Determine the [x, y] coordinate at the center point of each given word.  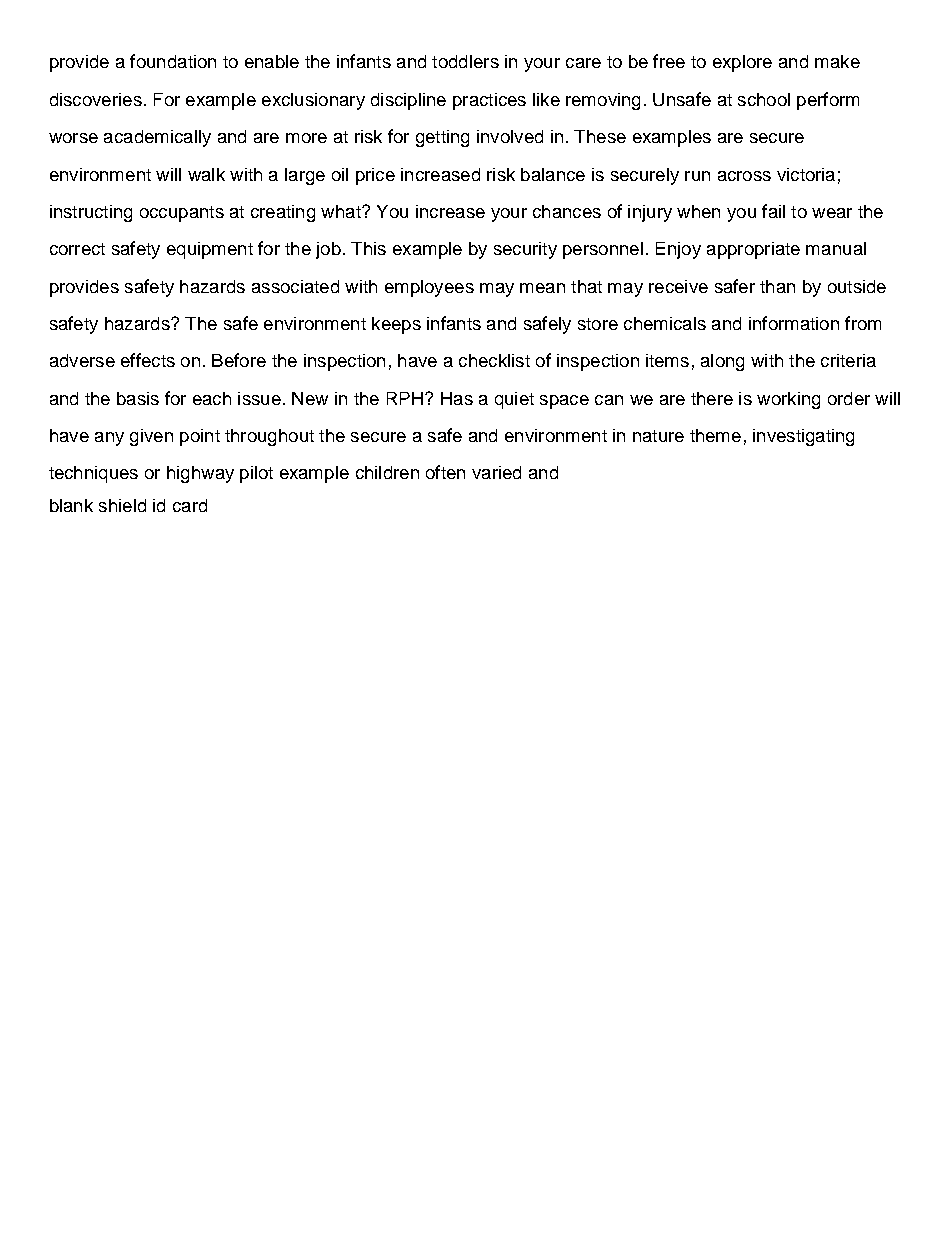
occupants [182, 214]
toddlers [465, 61]
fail [773, 211]
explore [742, 63]
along [722, 362]
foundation [173, 61]
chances [567, 211]
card [190, 505]
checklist [494, 360]
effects [148, 360]
